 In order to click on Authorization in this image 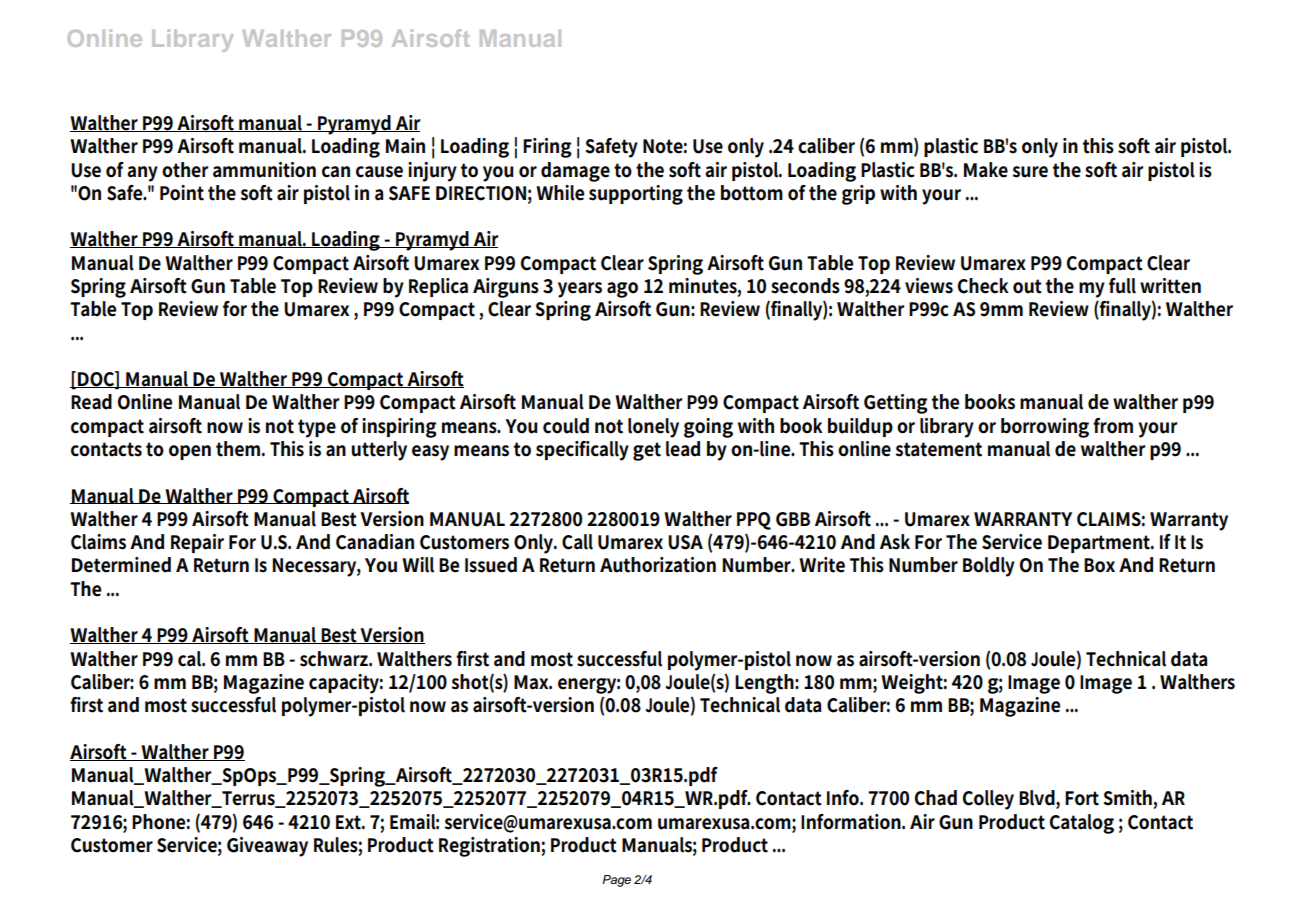, I will do `click(658, 565)`.
